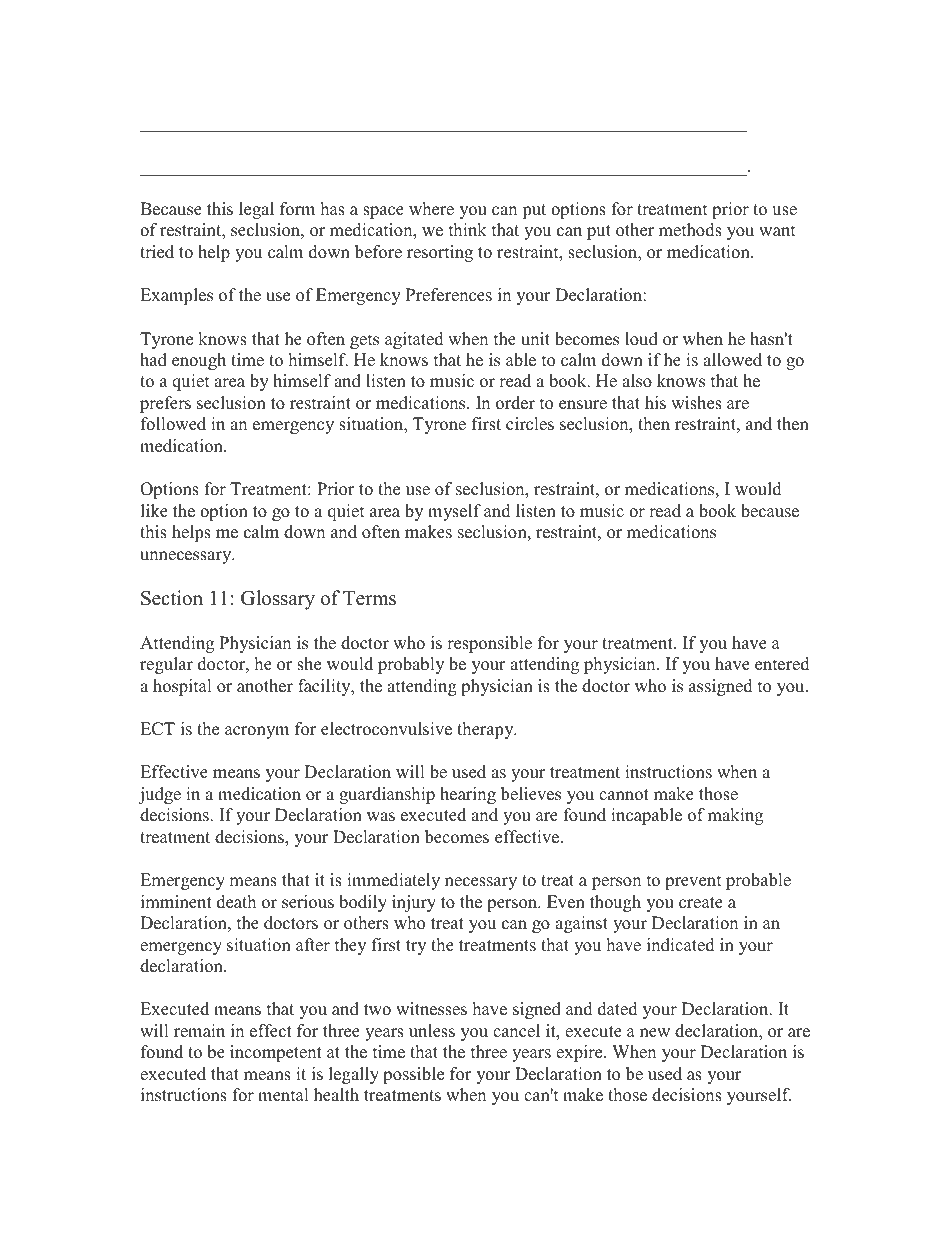  What do you see at coordinates (157, 252) in the page?
I see `tried` at bounding box center [157, 252].
